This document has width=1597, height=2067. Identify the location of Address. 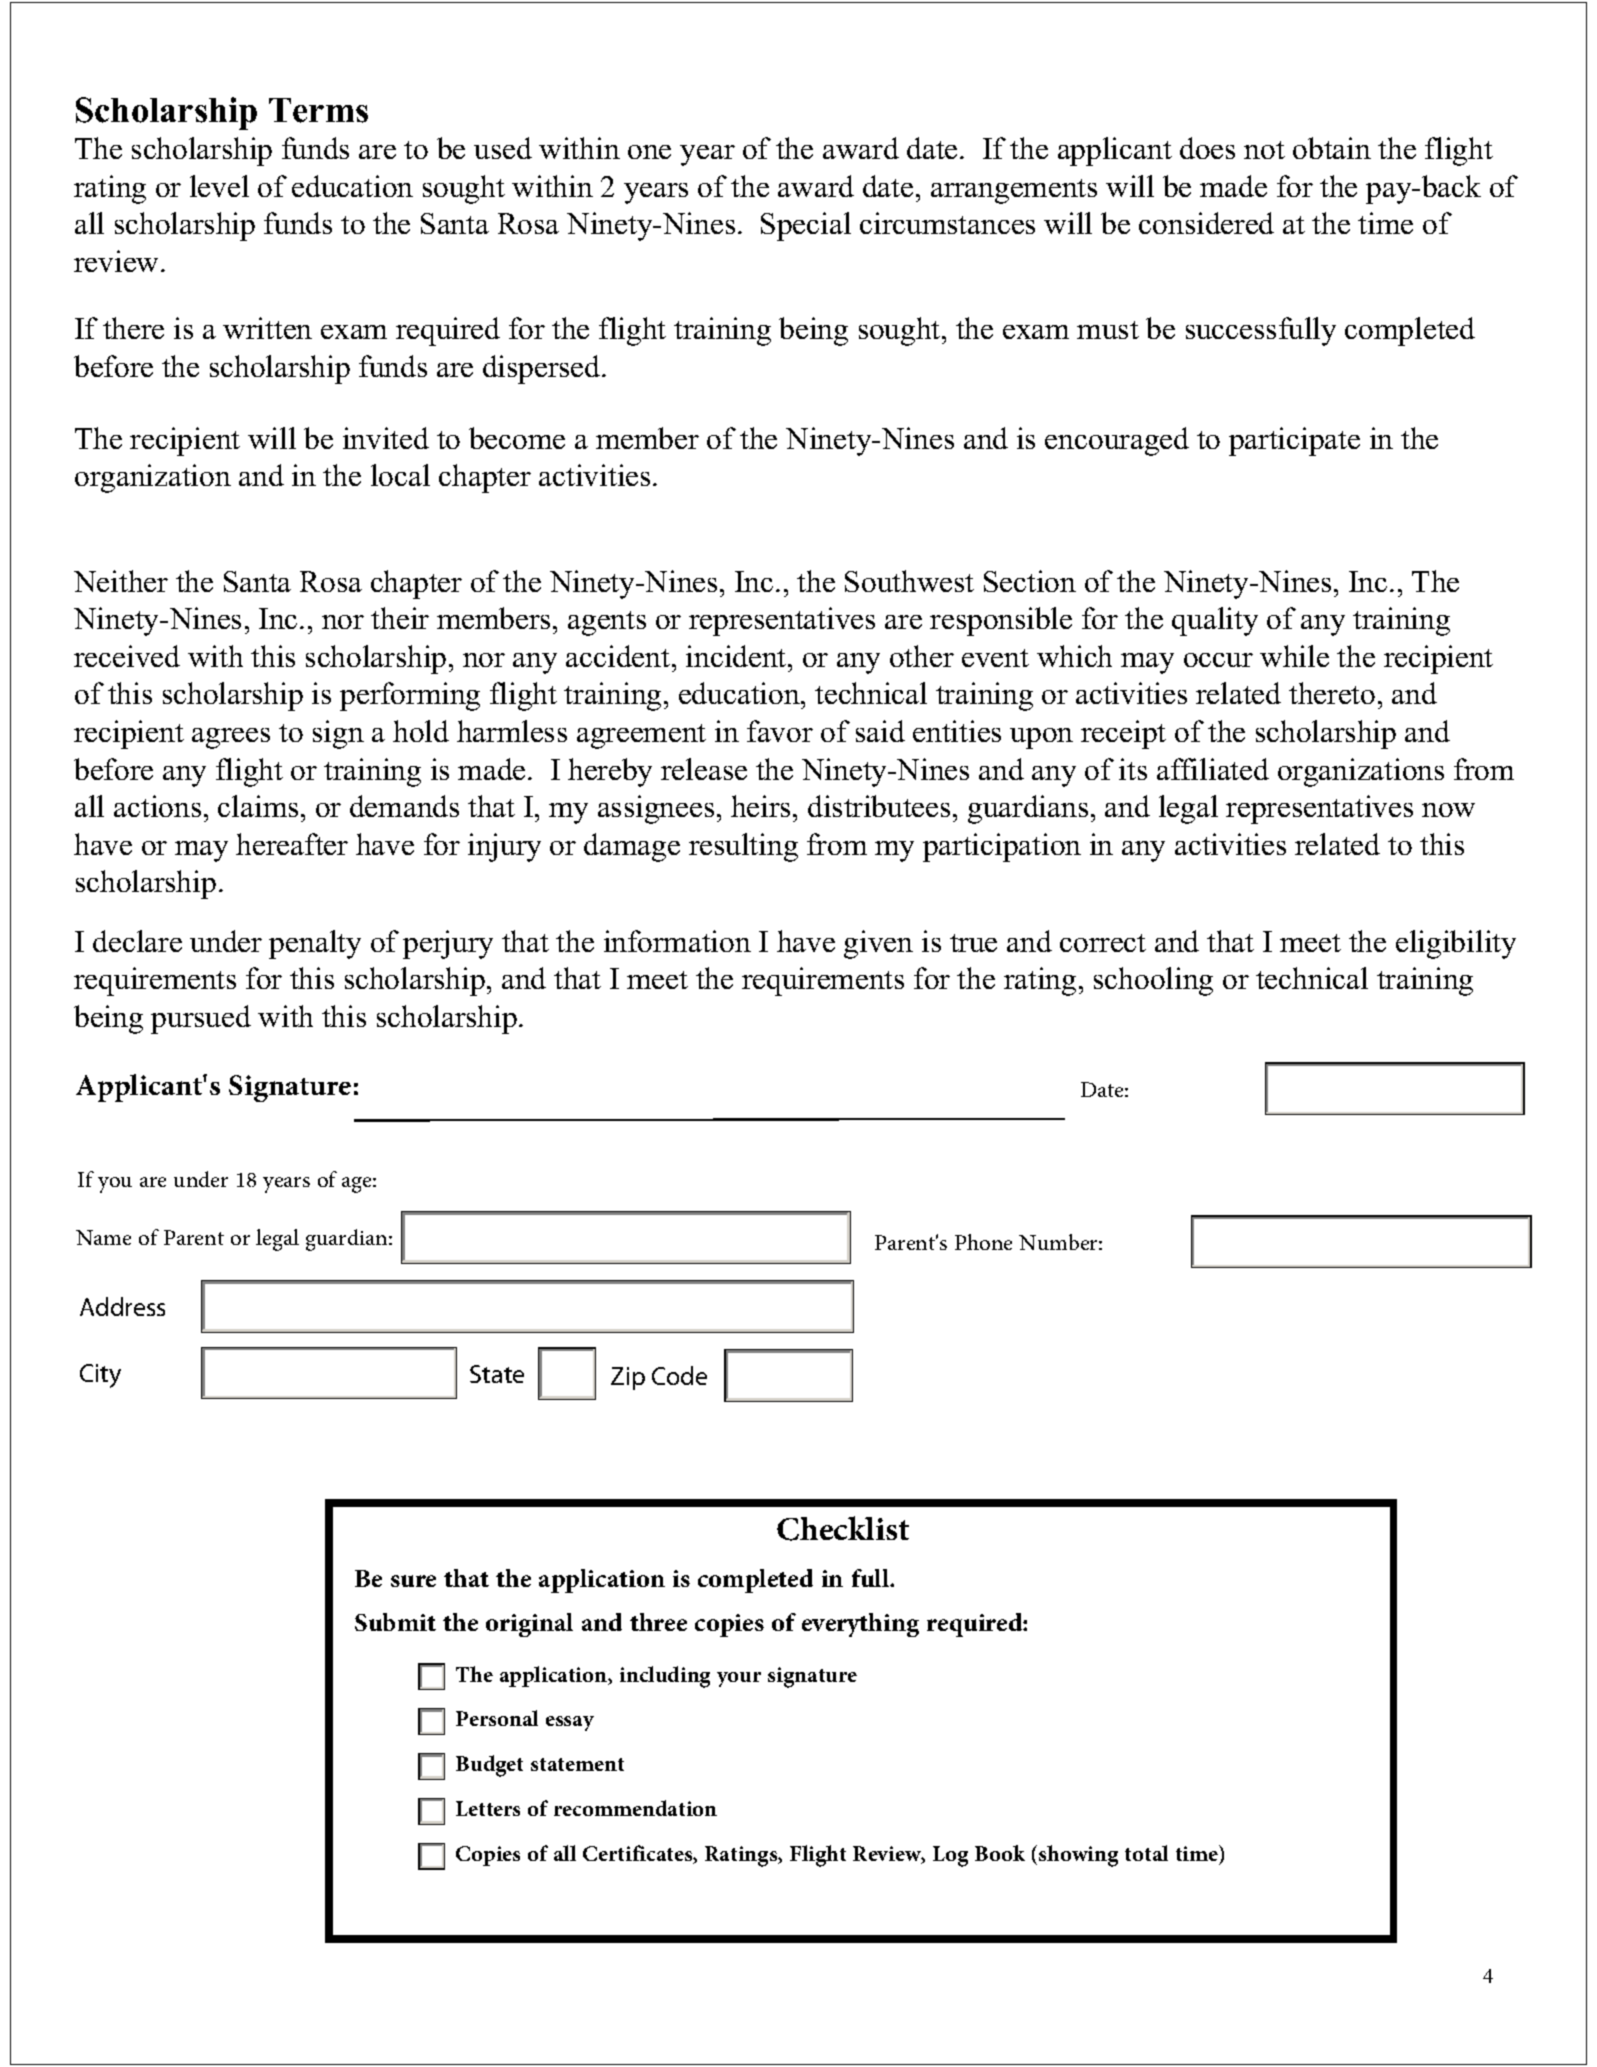
(122, 1306).
